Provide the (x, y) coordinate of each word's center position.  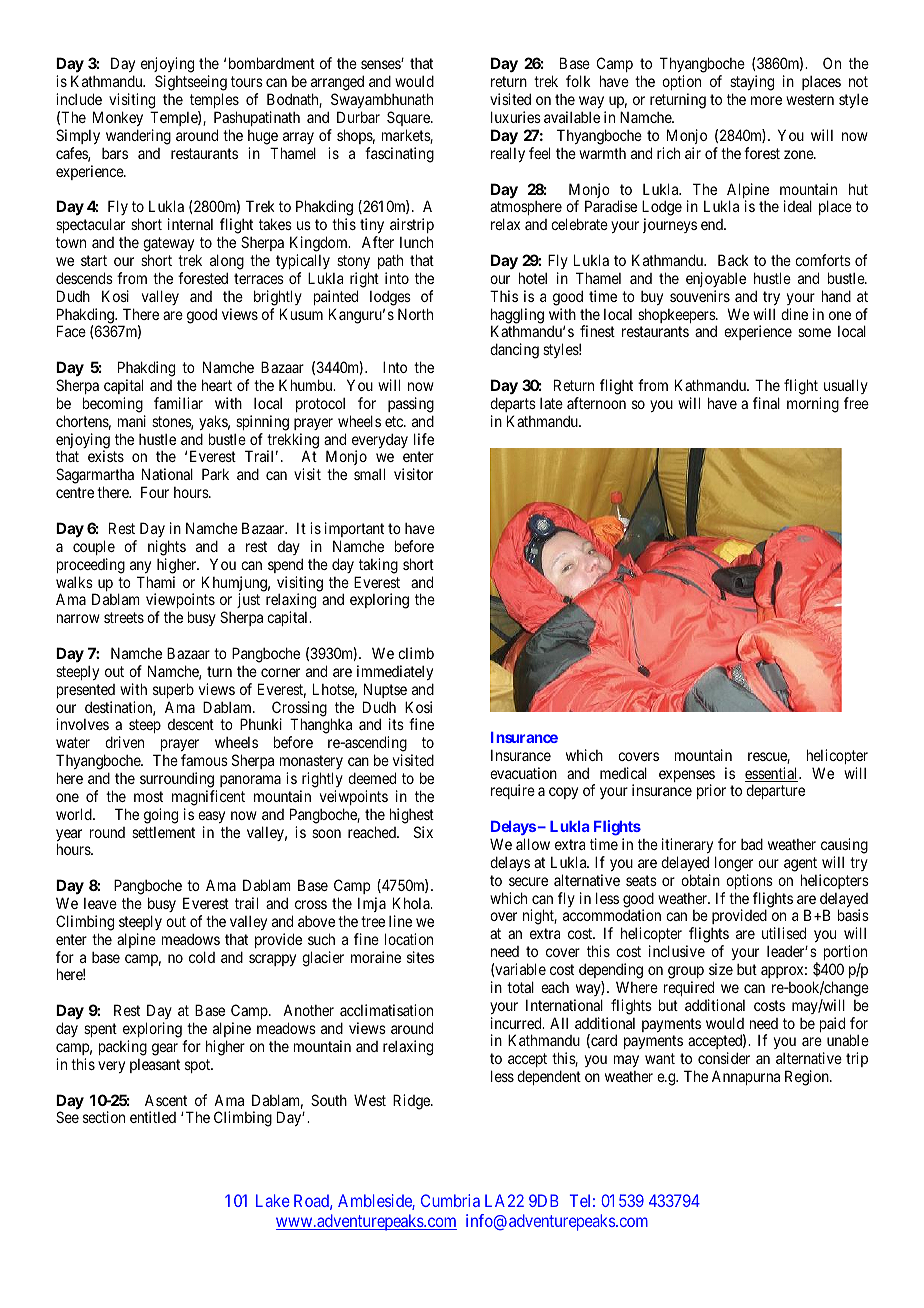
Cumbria (450, 1200)
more (766, 100)
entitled (153, 1117)
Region (808, 1078)
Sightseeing (191, 84)
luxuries (516, 117)
